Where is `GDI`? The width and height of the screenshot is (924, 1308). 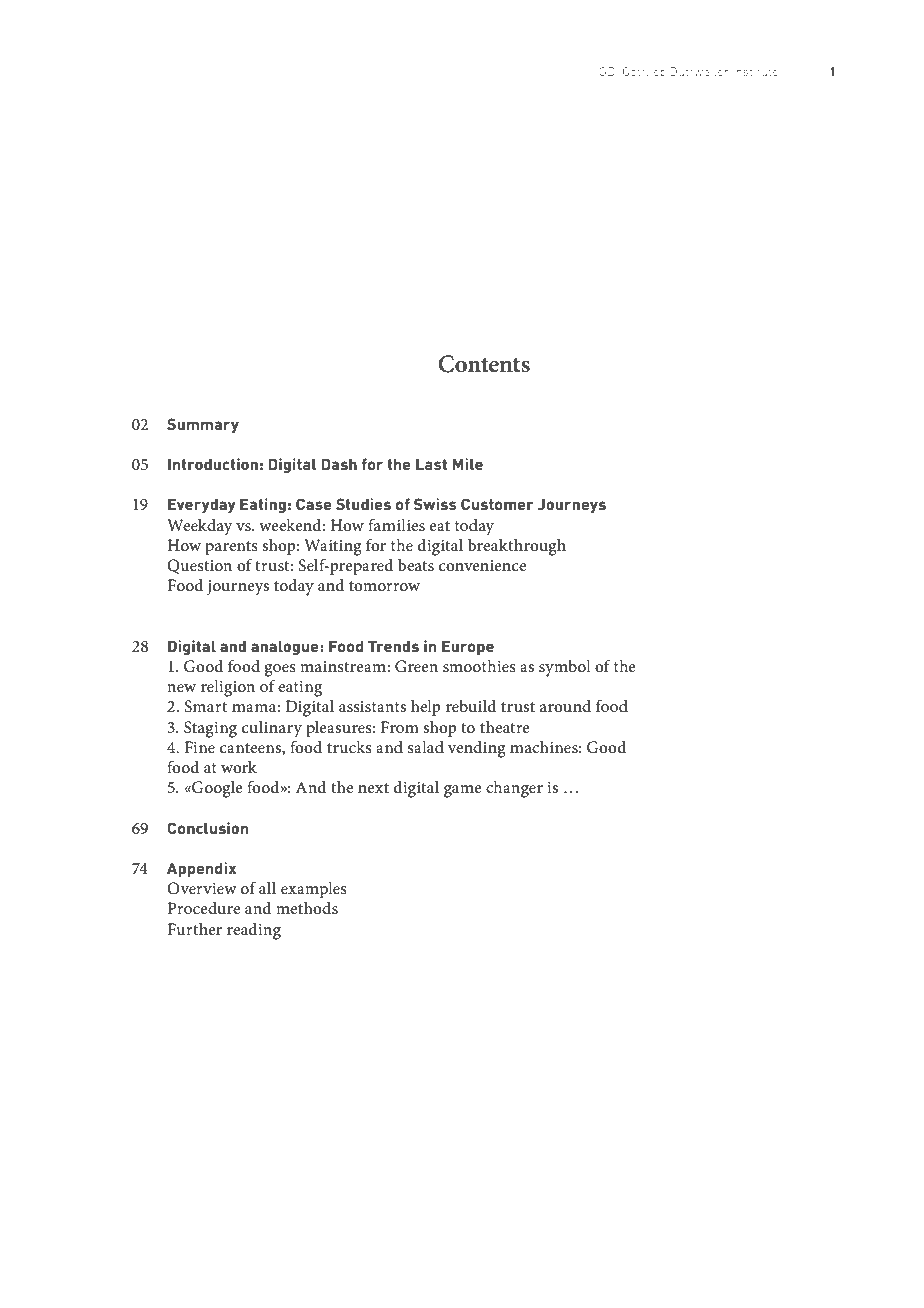
GDI is located at coordinates (608, 71).
